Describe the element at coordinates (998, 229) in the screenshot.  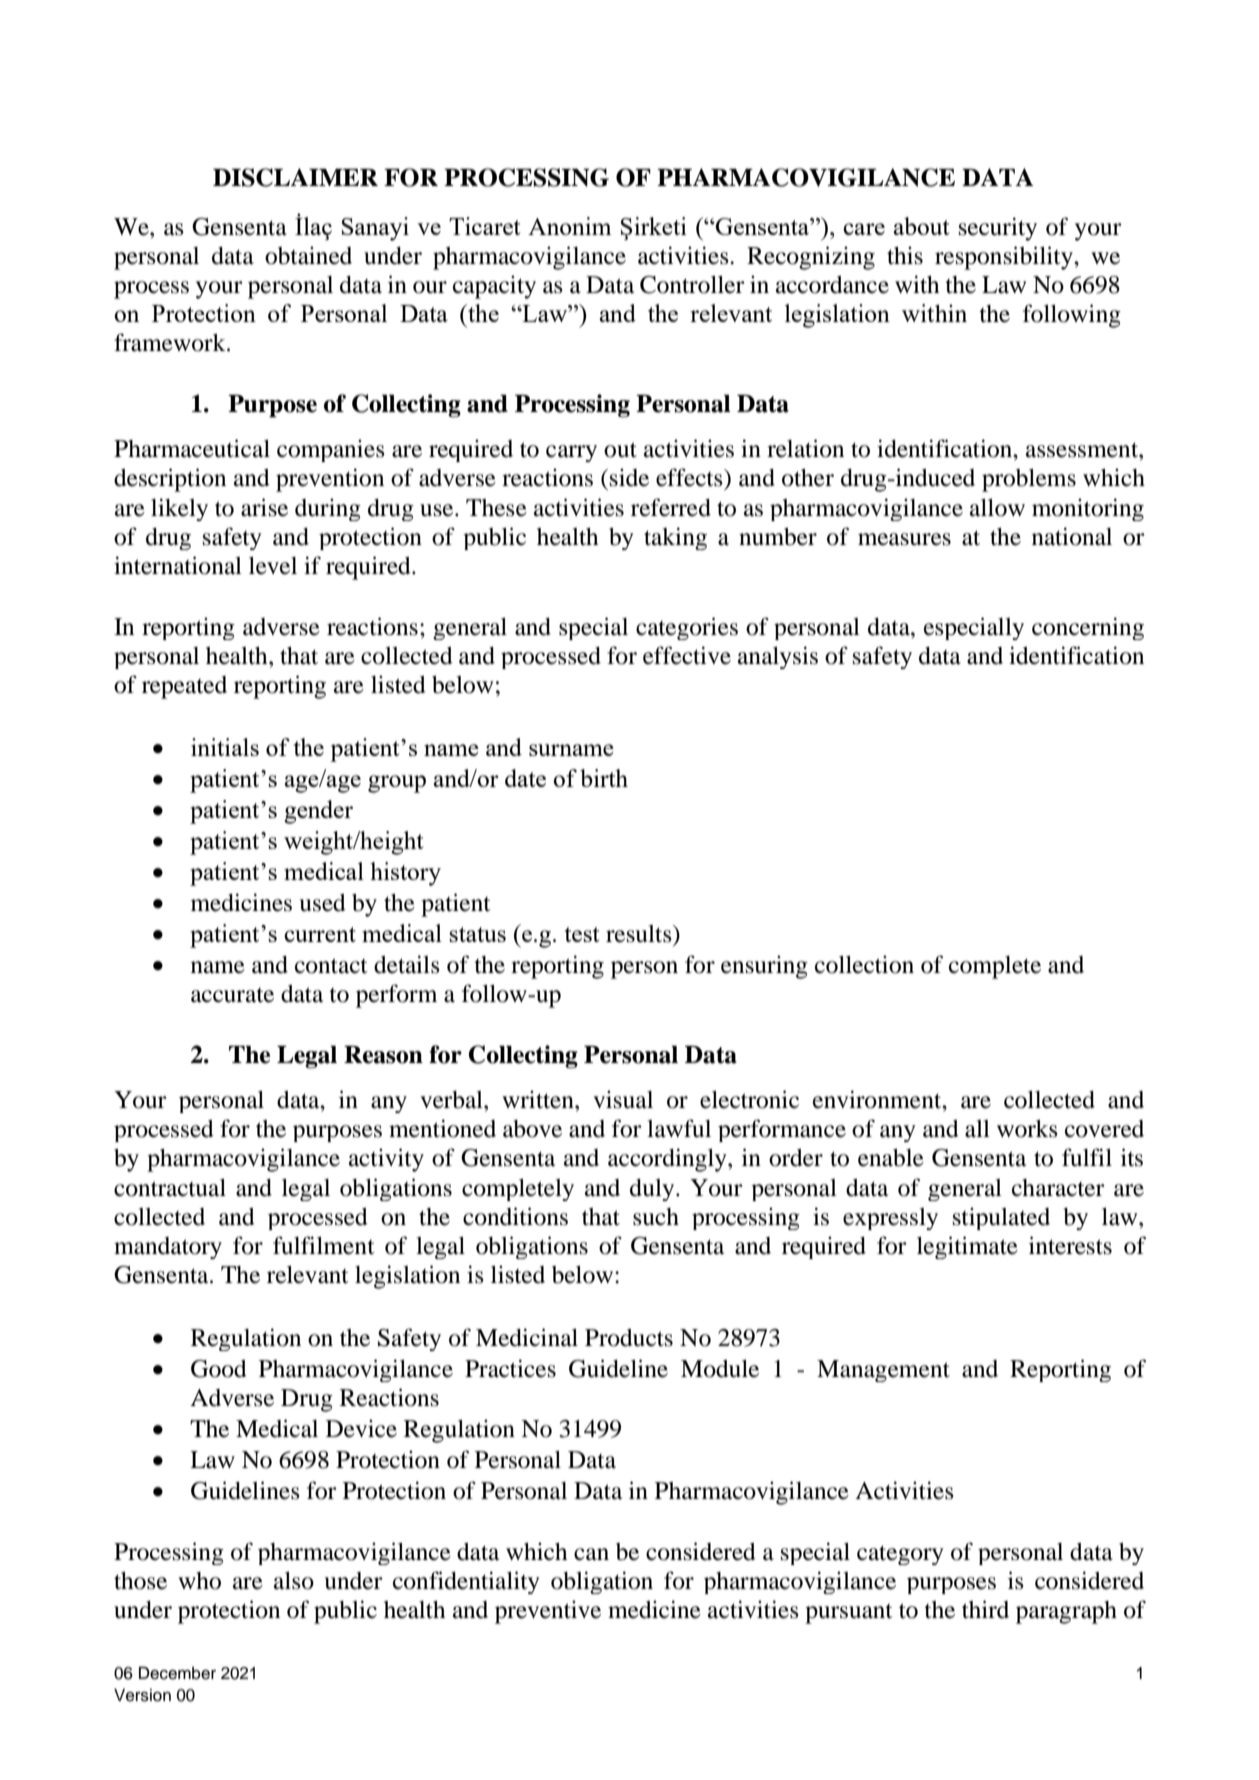
I see `security` at that location.
